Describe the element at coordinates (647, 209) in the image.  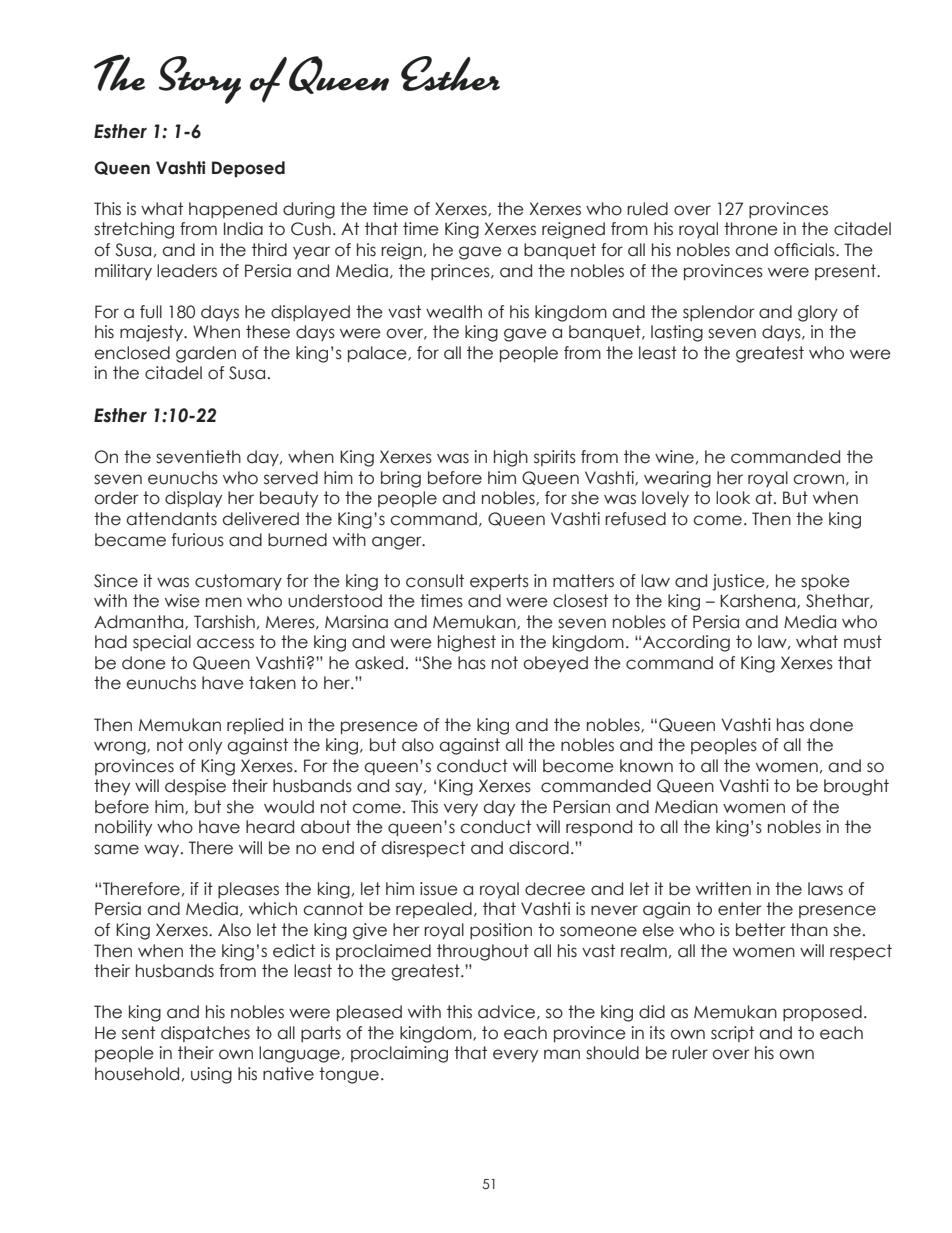
I see `ruled` at that location.
